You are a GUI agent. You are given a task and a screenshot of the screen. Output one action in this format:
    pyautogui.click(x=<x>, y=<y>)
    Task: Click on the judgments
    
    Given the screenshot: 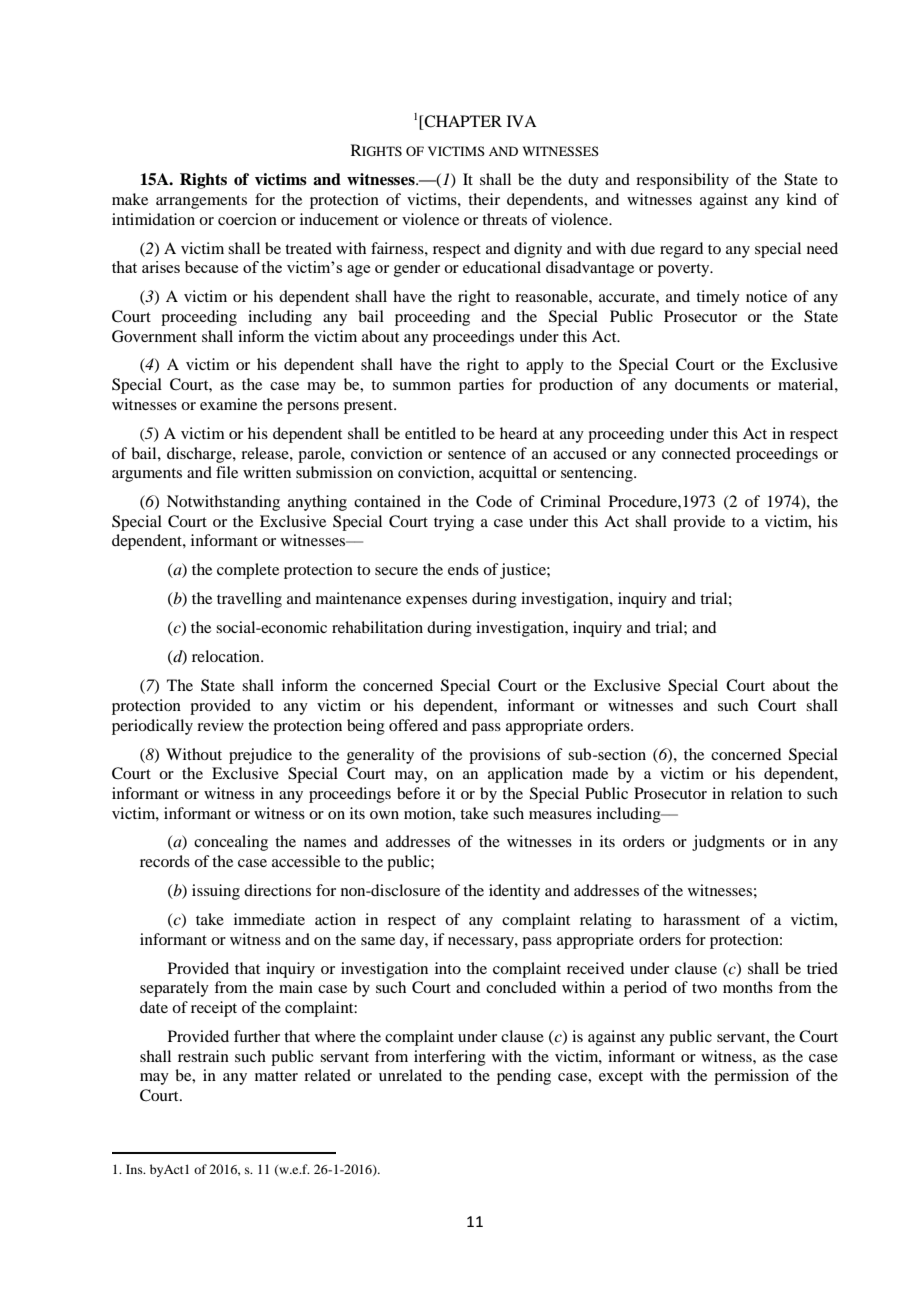 What is the action you would take?
    pyautogui.click(x=728, y=843)
